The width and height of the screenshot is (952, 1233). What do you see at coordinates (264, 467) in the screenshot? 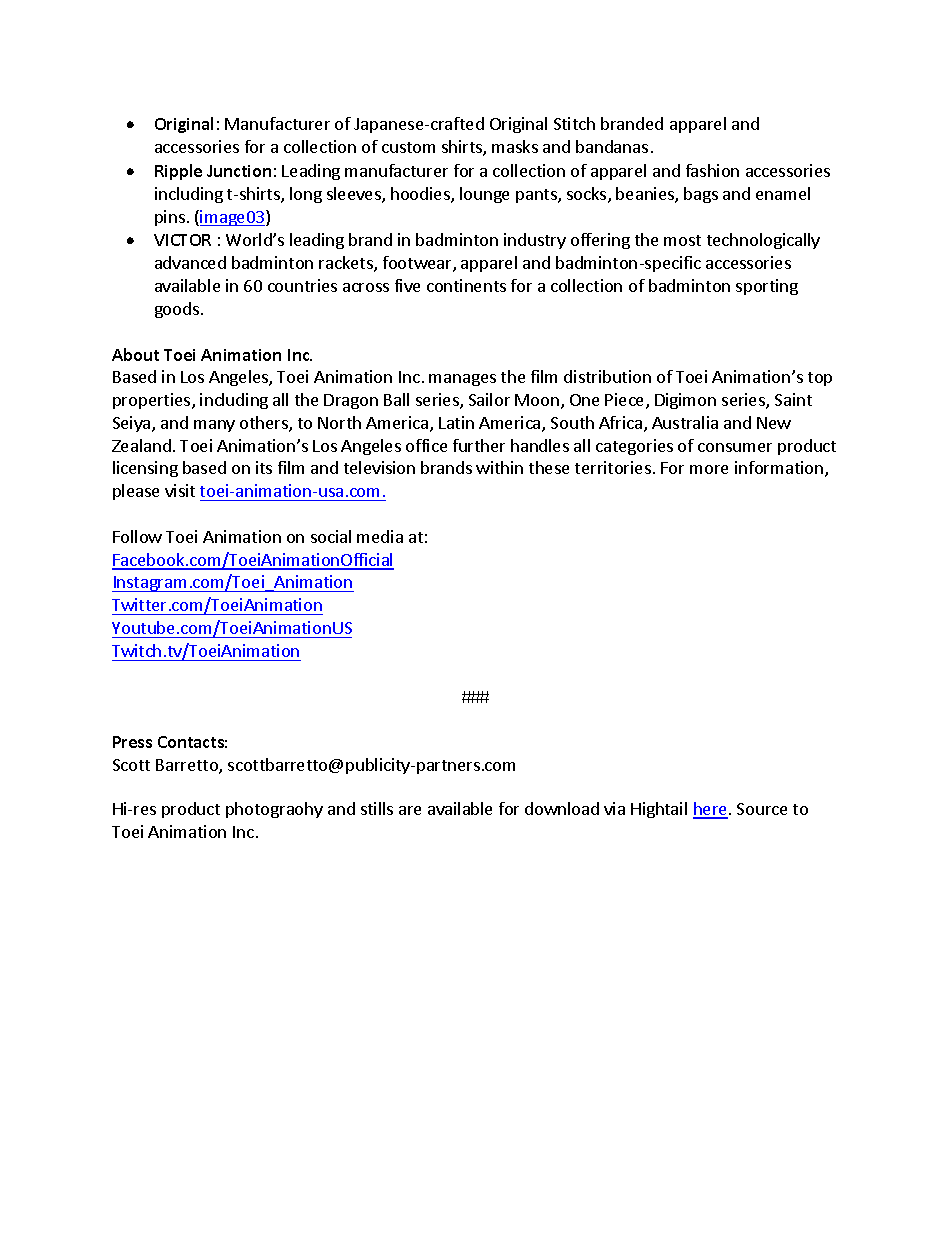
I see `its` at bounding box center [264, 467].
